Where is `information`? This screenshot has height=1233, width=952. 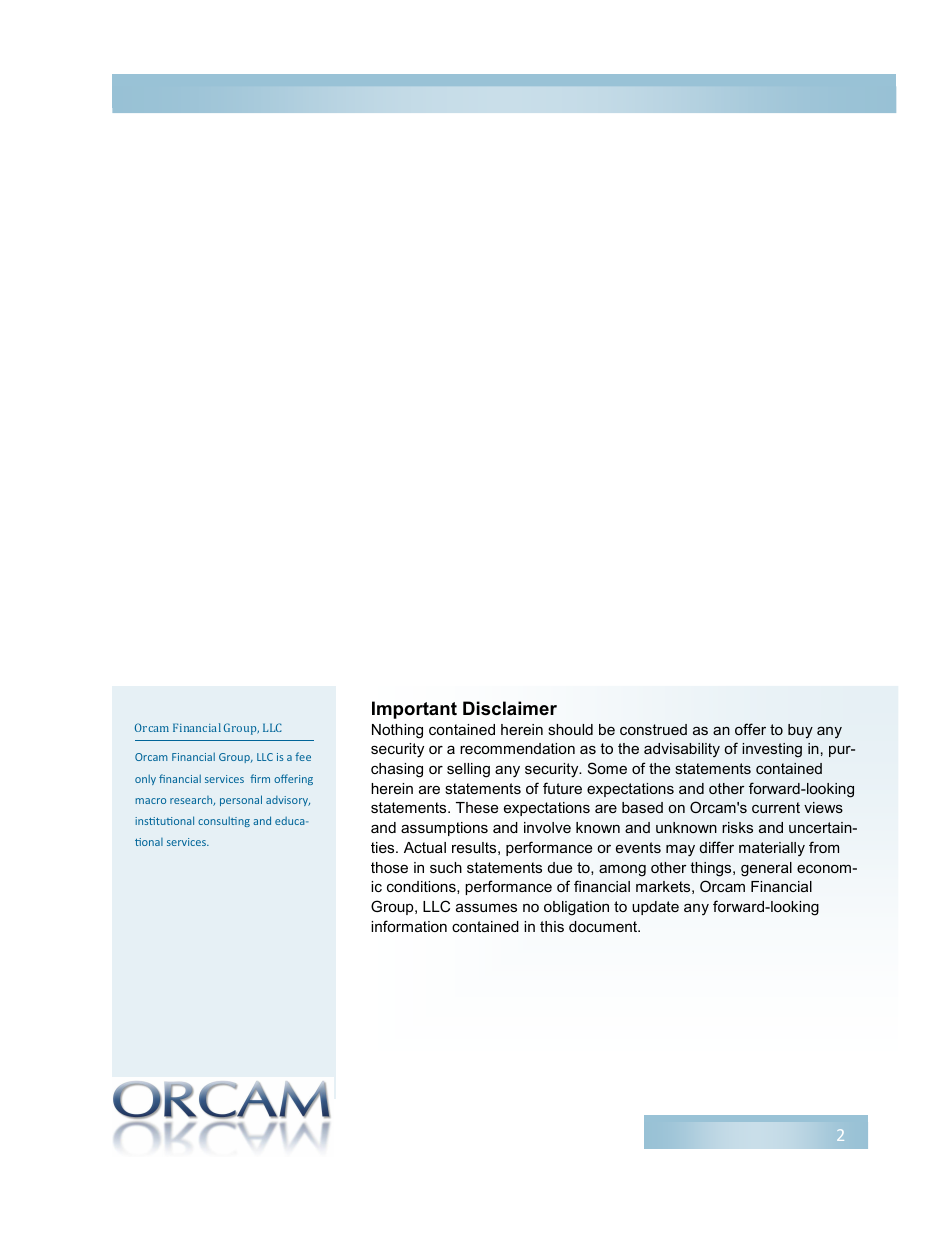
information is located at coordinates (409, 926).
